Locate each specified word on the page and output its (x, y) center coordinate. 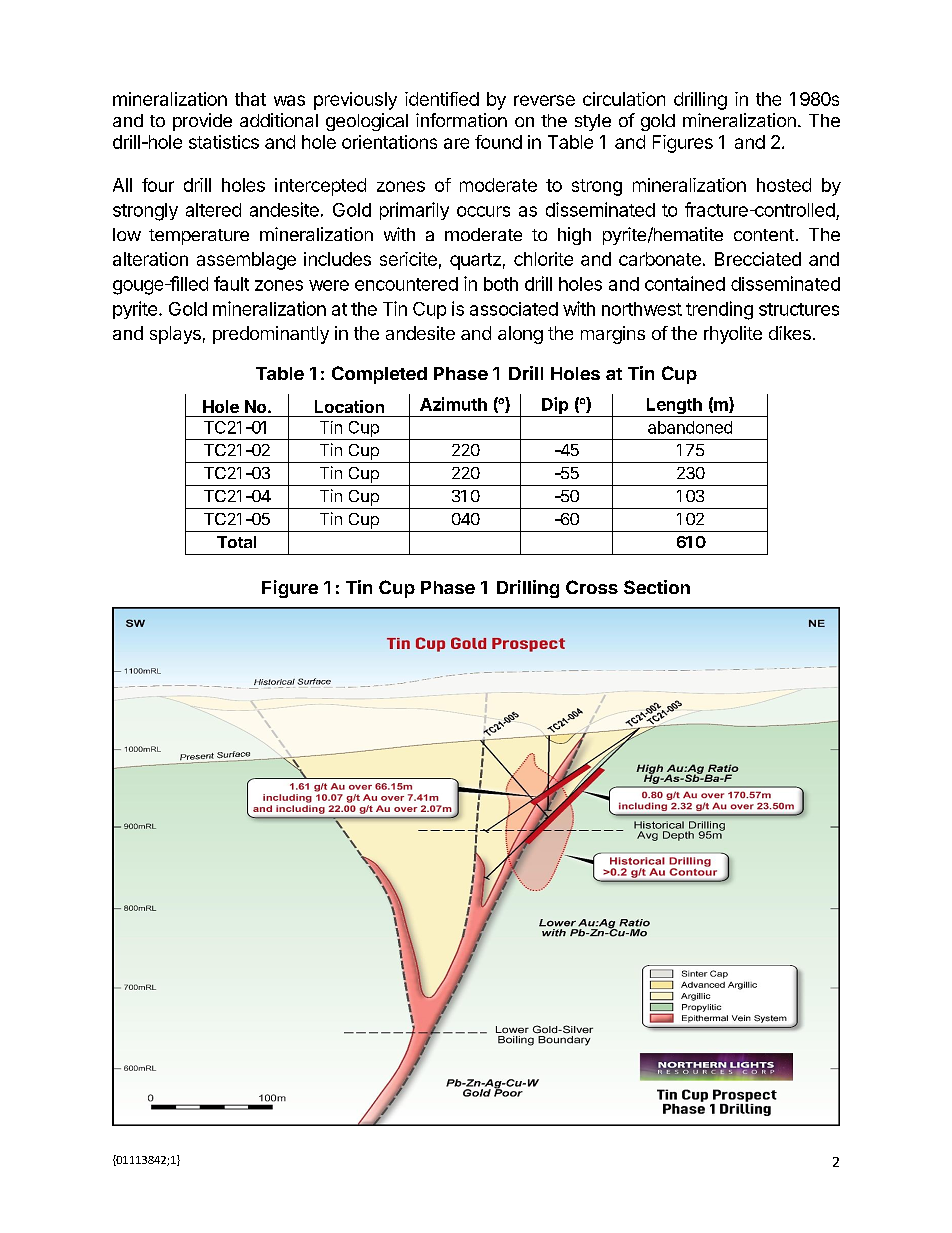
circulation (624, 99)
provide (202, 122)
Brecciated (758, 259)
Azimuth (453, 404)
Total (236, 542)
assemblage (246, 261)
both (501, 284)
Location (349, 406)
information (461, 120)
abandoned (690, 427)
